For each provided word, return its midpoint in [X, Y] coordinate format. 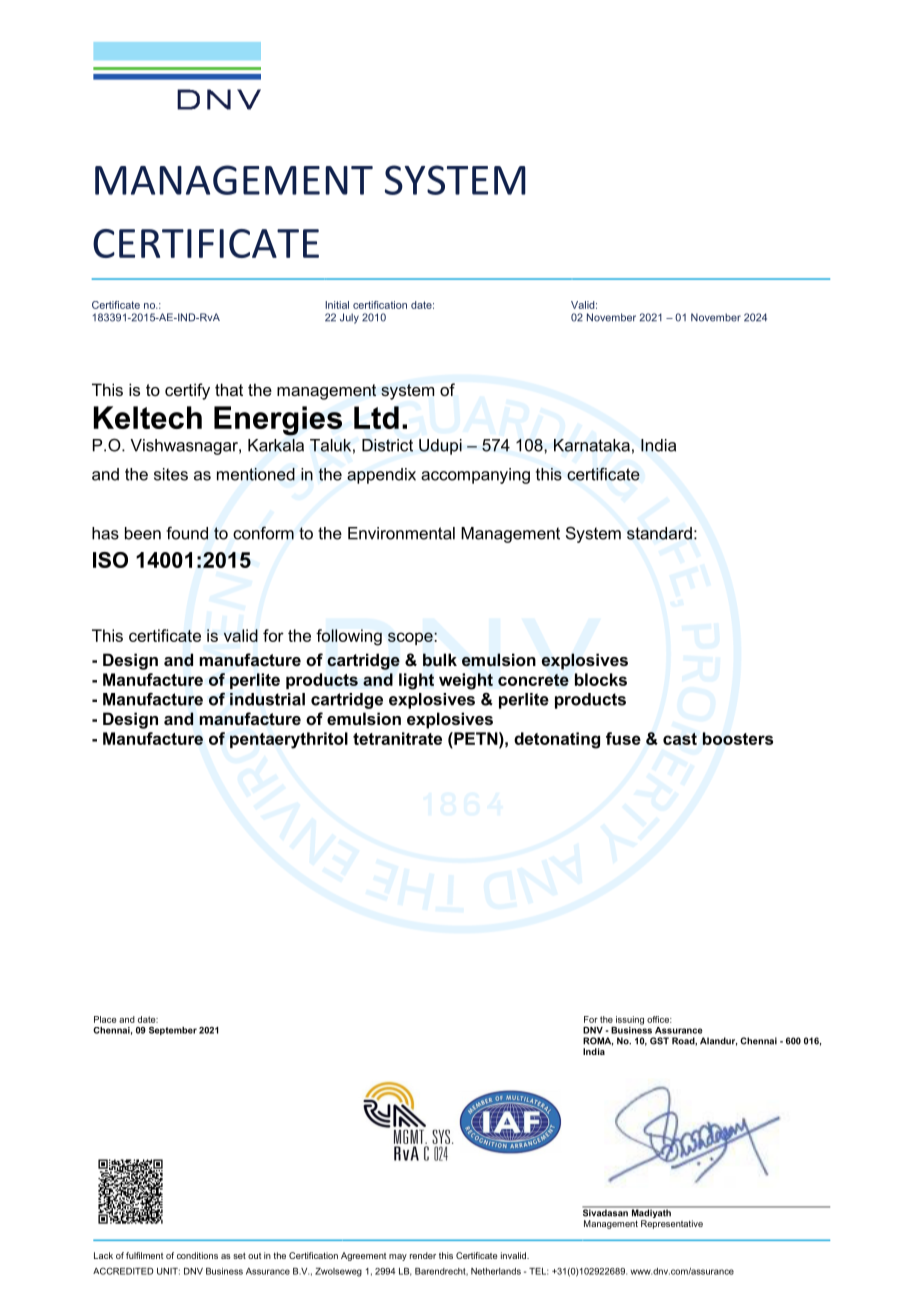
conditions [197, 1255]
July [349, 318]
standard [659, 533]
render [423, 1255]
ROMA [598, 1041]
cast [680, 739]
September [173, 1030]
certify [187, 391]
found [187, 533]
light [416, 681]
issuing [630, 1020]
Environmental [401, 533]
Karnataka [592, 445]
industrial [267, 699]
